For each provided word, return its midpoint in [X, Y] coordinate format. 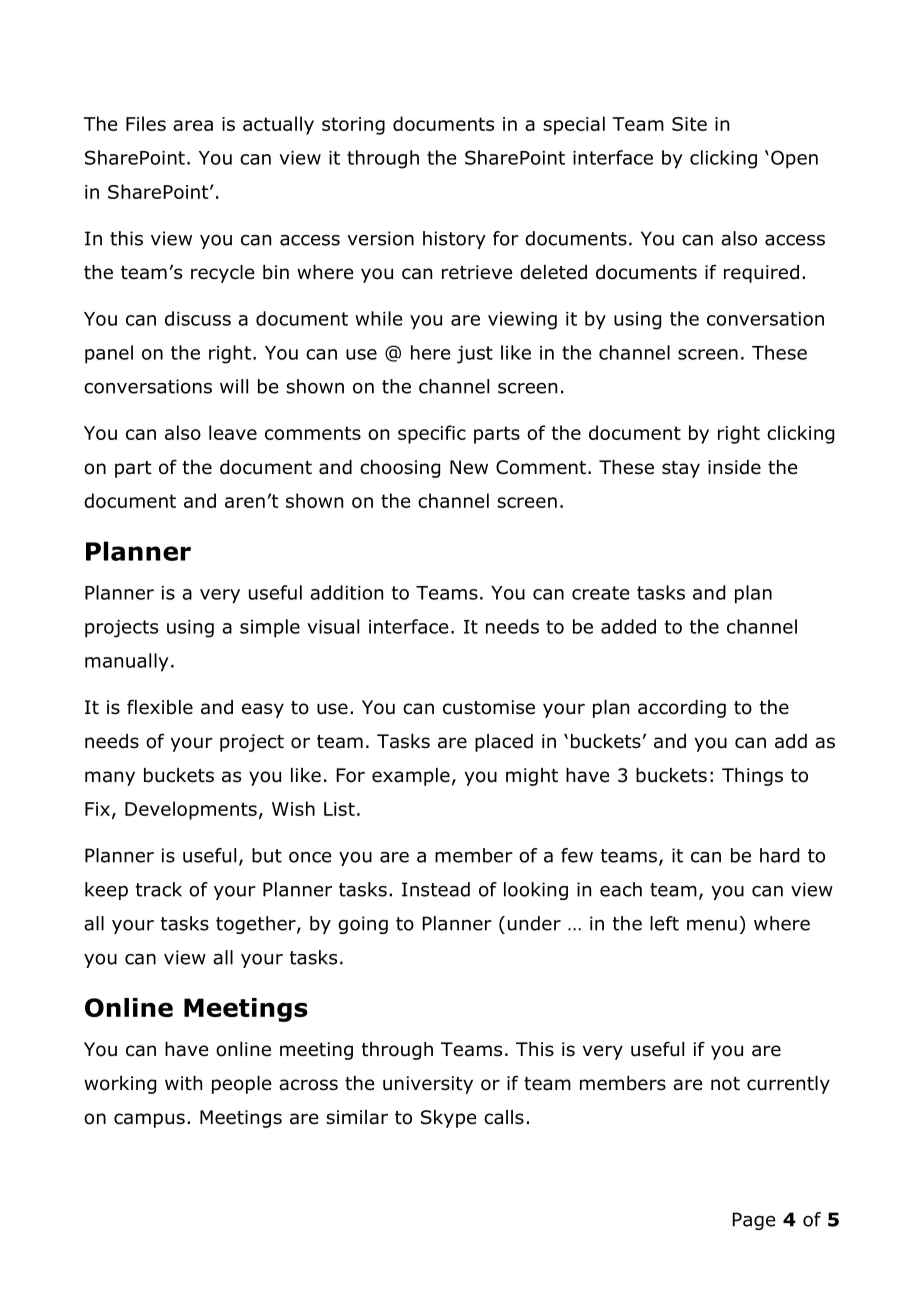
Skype [448, 1119]
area [193, 125]
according [682, 709]
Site [689, 124]
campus [149, 1120]
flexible [160, 707]
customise [489, 707]
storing [353, 126]
